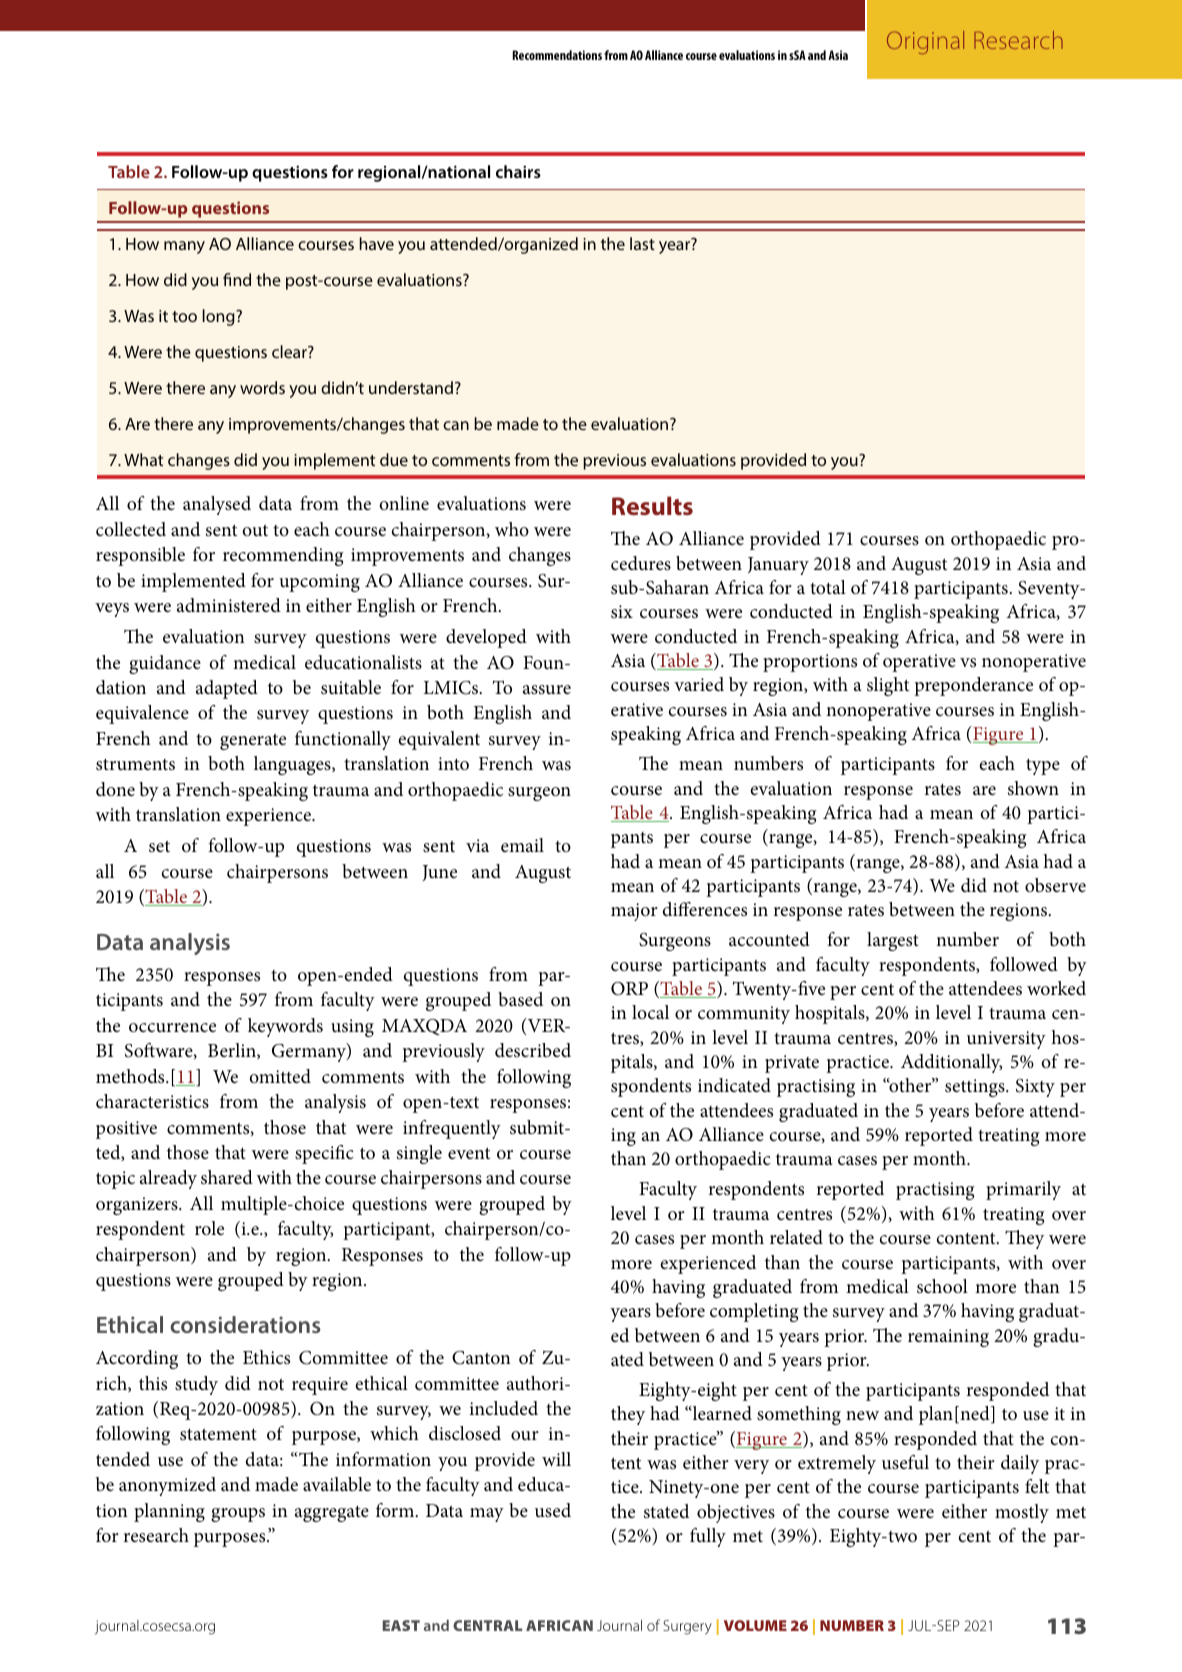 This image has height=1672, width=1182. Describe the element at coordinates (237, 279) in the image. I see `find` at that location.
